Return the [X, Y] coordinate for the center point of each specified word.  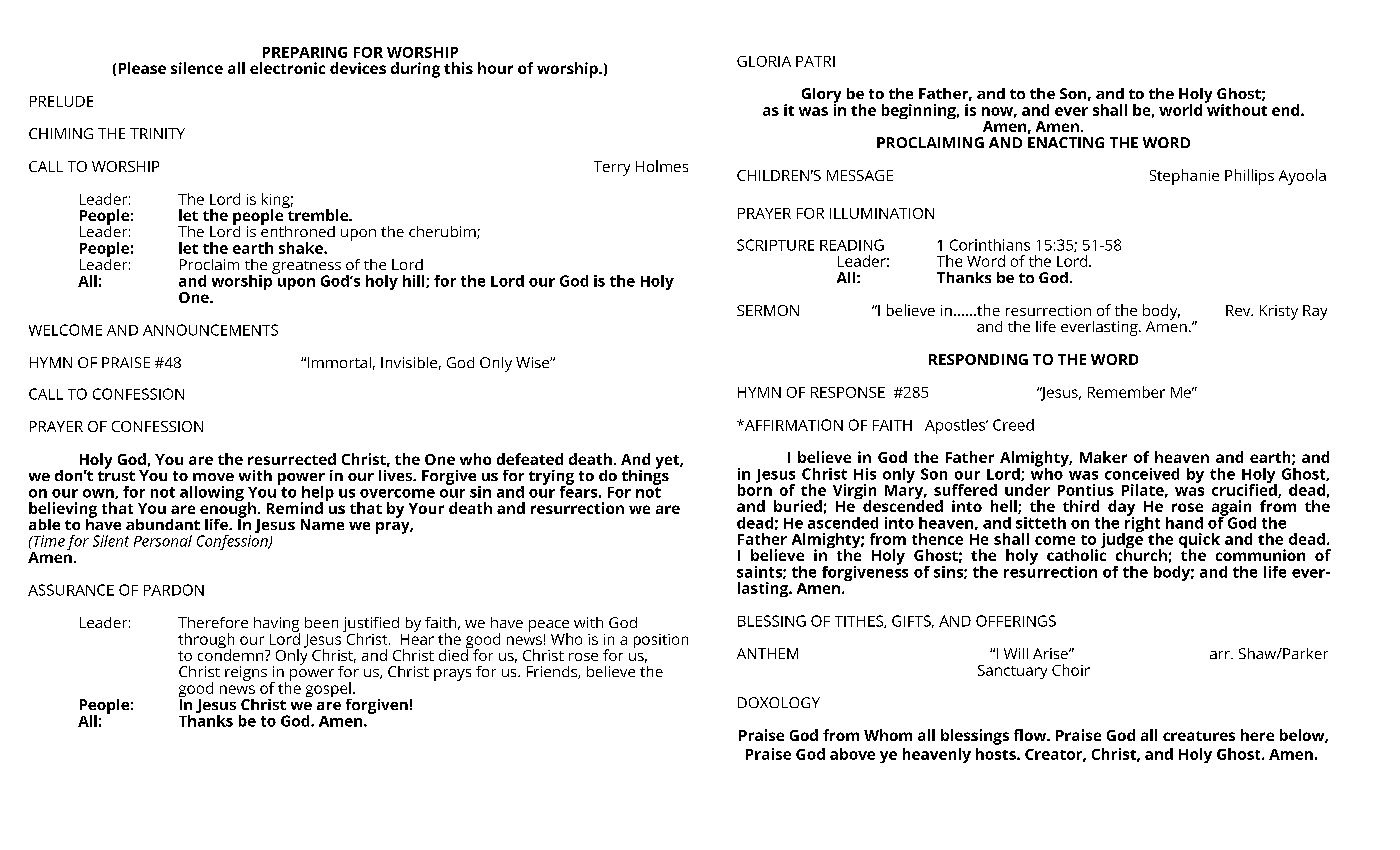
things [645, 476]
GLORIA [764, 61]
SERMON [768, 310]
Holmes [662, 166]
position [661, 641]
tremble [318, 214]
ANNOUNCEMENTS [210, 330]
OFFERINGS [1016, 621]
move [213, 477]
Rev [1239, 310]
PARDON [174, 590]
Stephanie [1184, 177]
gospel [329, 691]
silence [197, 68]
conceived [1142, 474]
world [1180, 110]
